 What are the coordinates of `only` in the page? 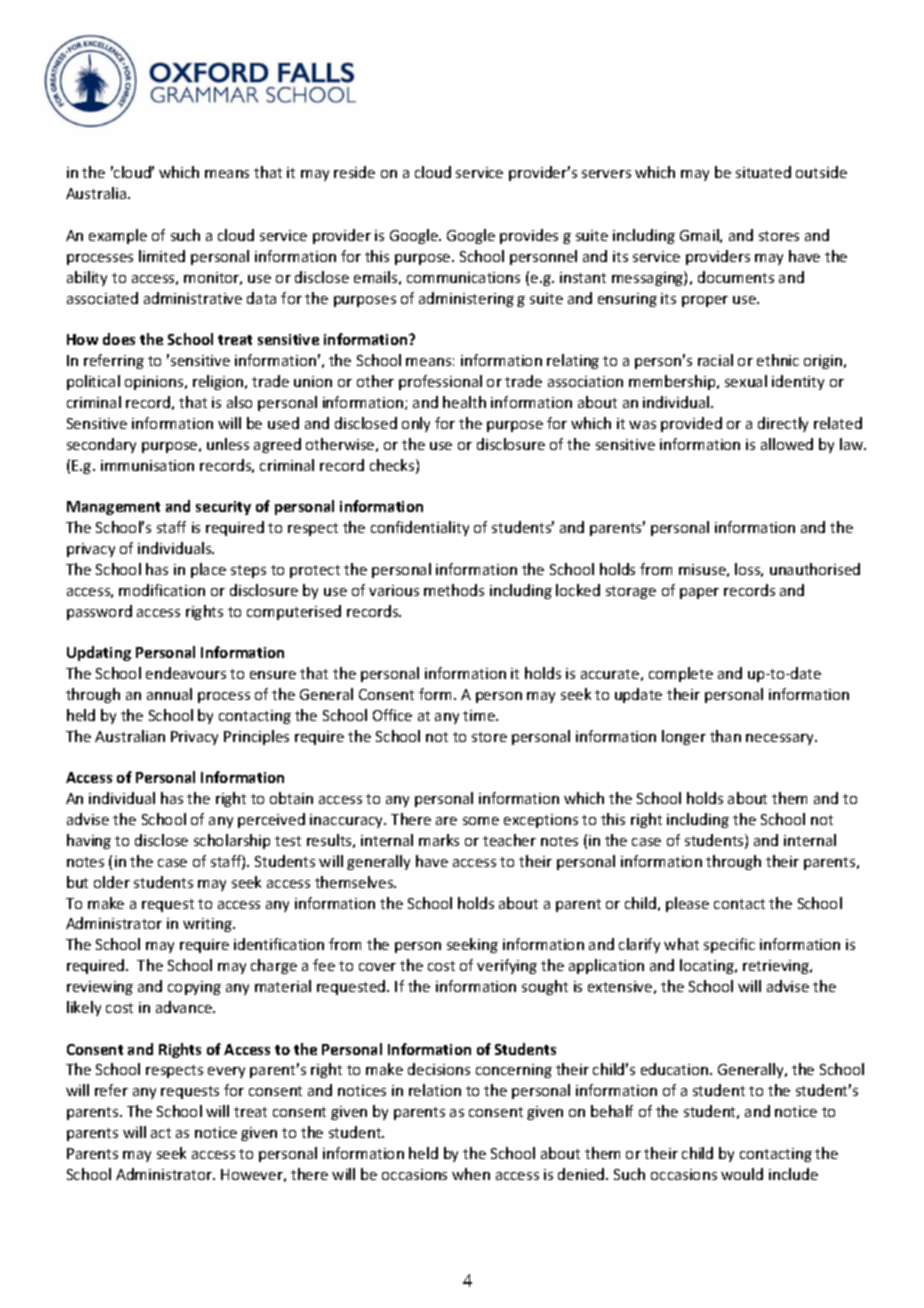 It's located at (416, 424).
